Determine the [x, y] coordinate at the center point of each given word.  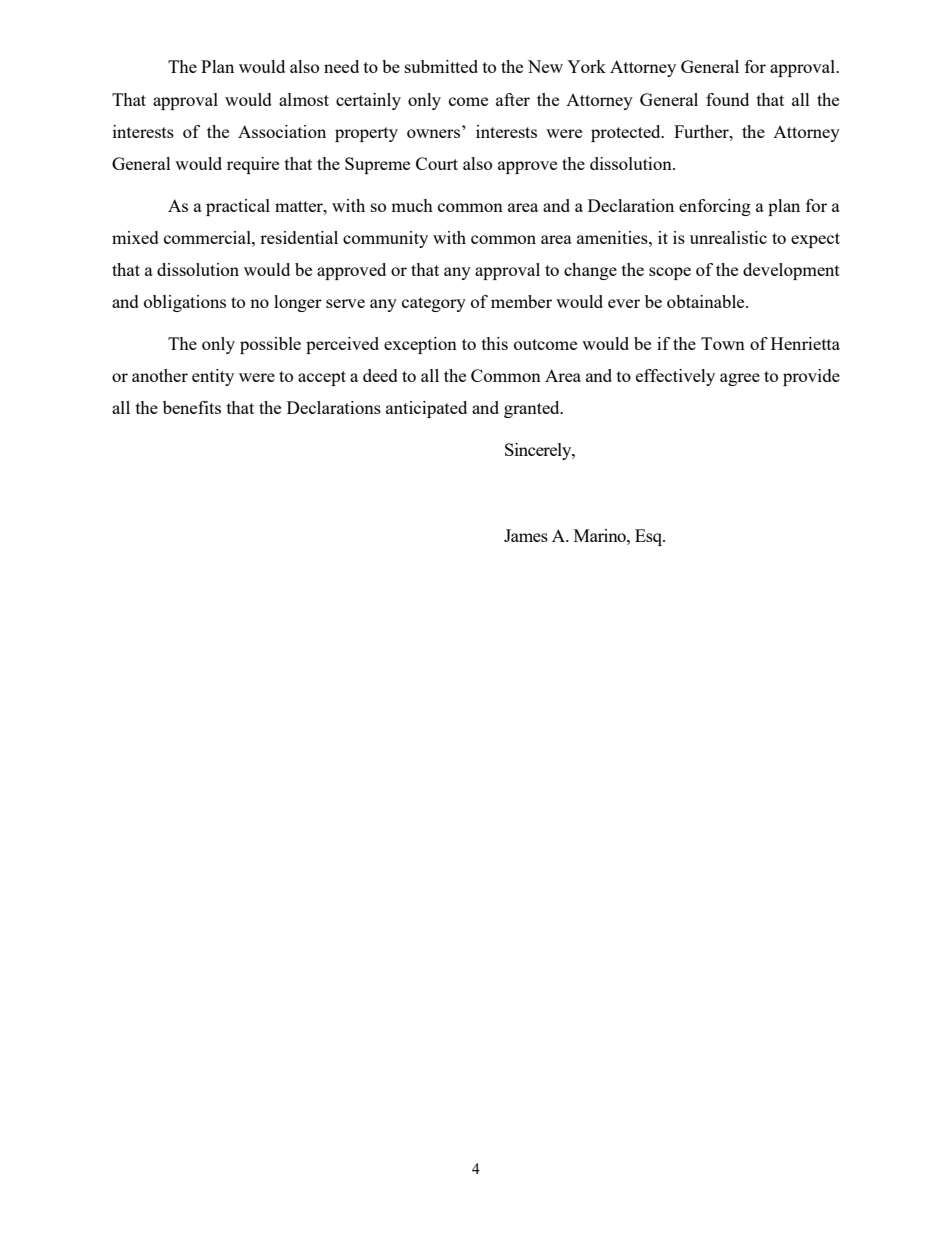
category [434, 304]
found [727, 99]
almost [304, 99]
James [526, 535]
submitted [441, 66]
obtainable [707, 301]
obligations [185, 303]
